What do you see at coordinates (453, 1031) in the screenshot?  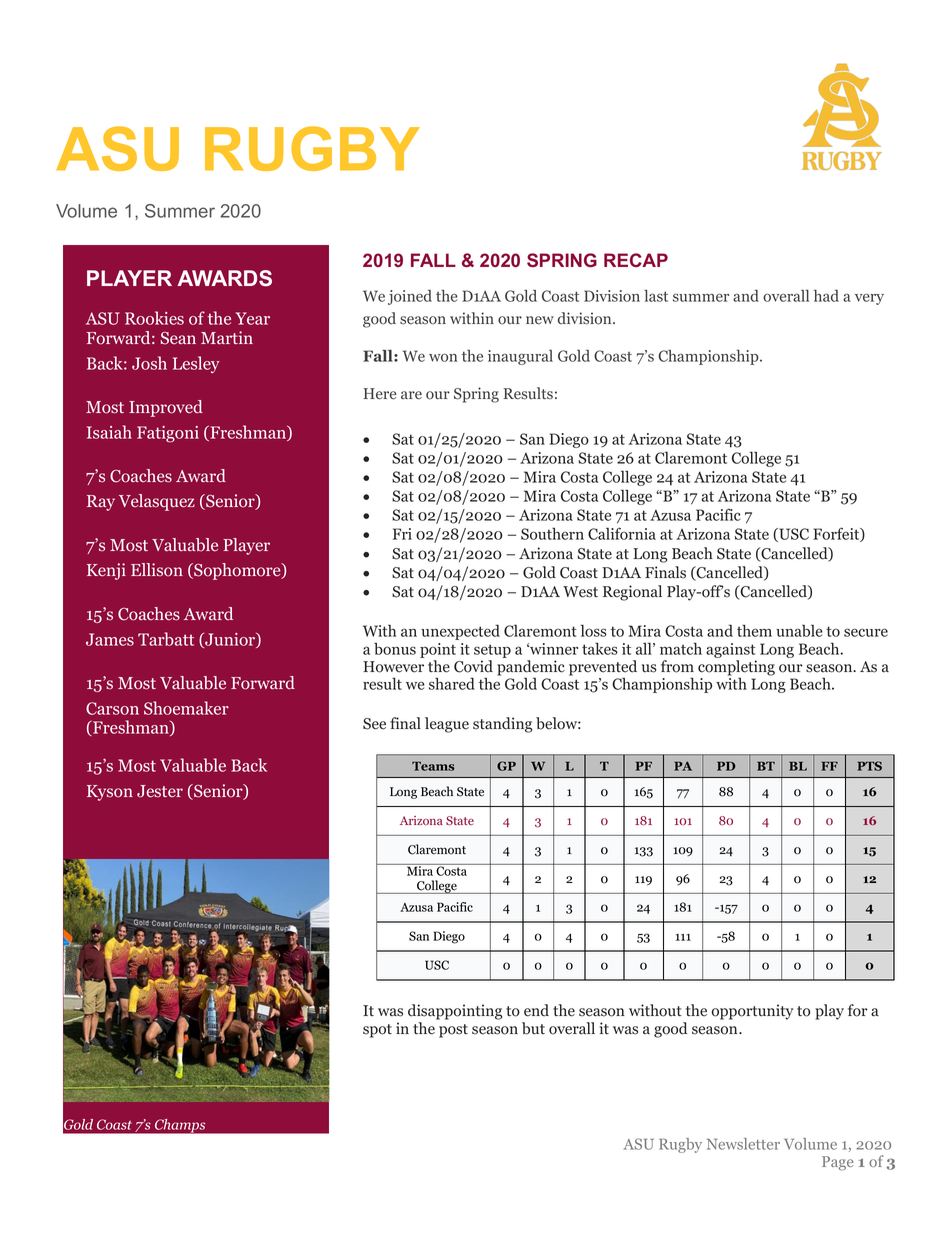 I see `post` at bounding box center [453, 1031].
